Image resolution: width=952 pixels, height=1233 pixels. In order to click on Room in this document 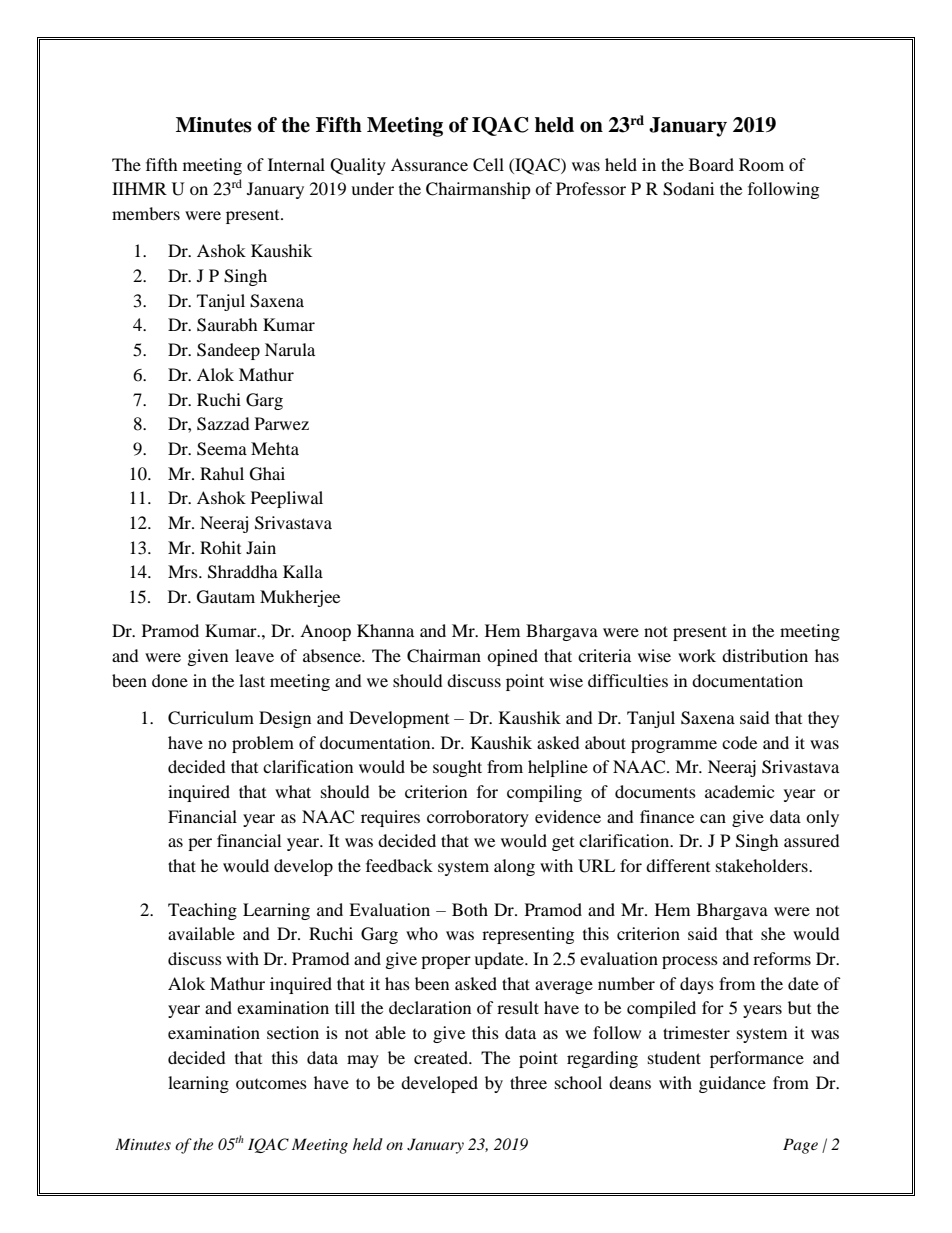, I will do `click(761, 164)`.
